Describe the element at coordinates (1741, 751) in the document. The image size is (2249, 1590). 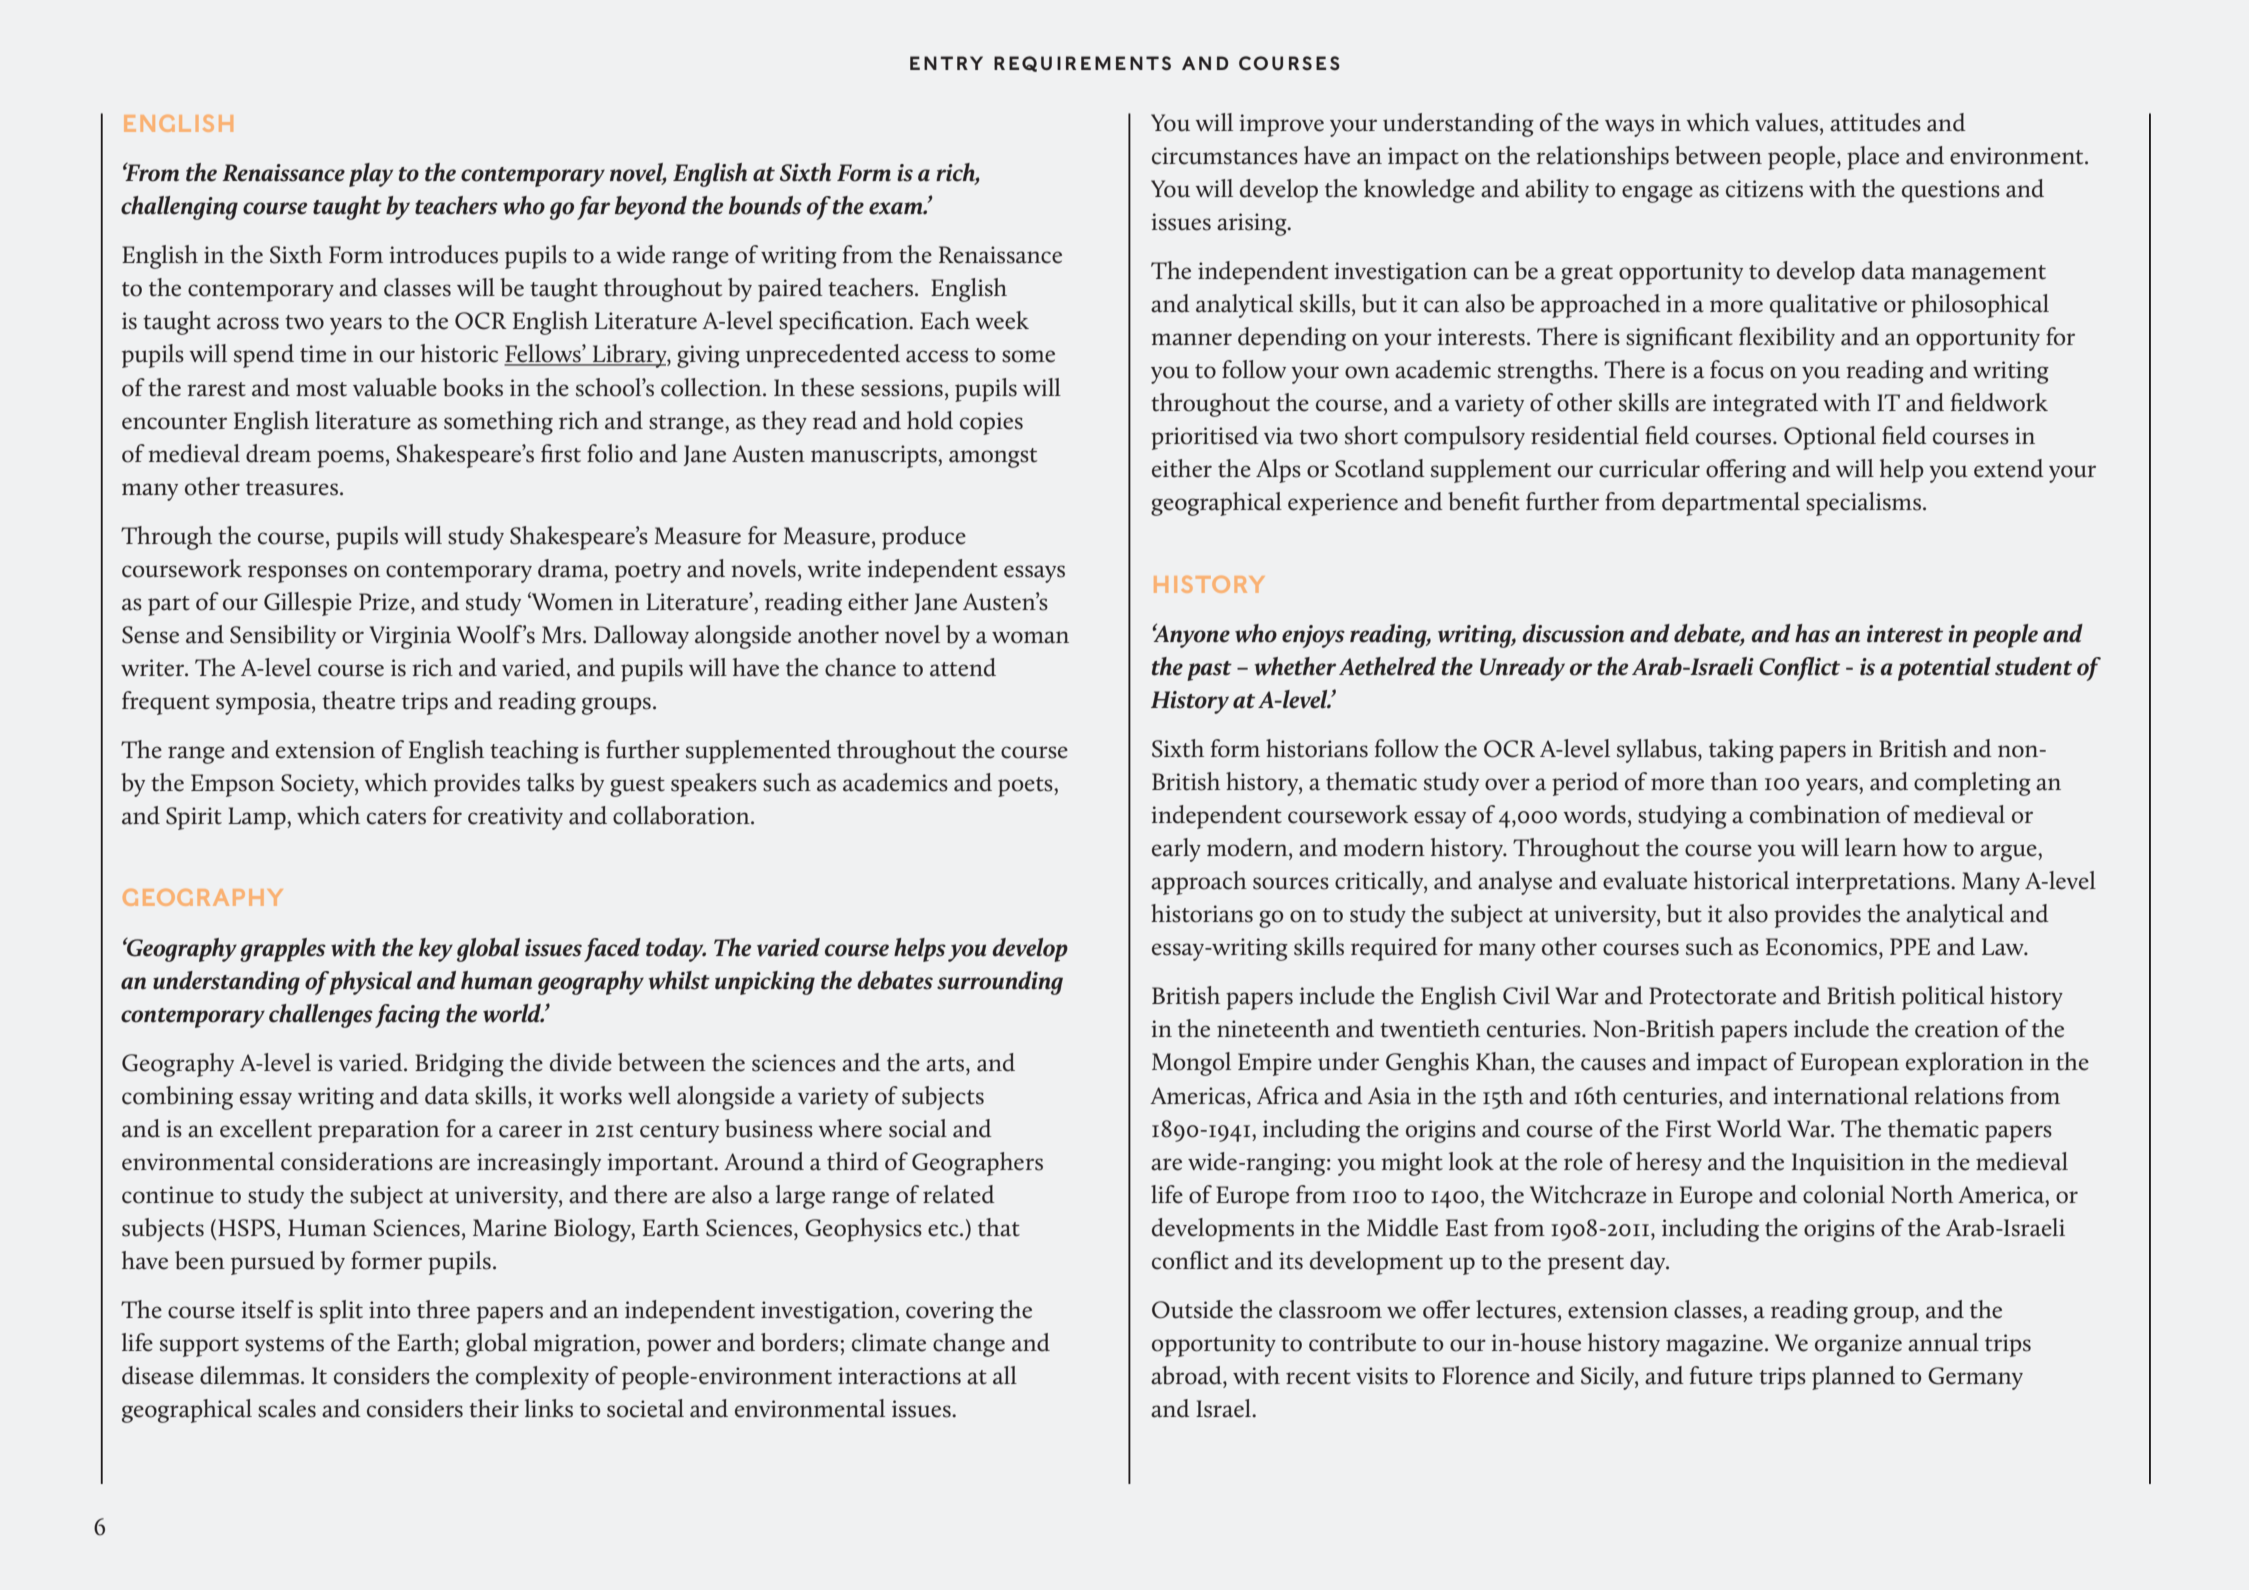
I see `taking` at that location.
